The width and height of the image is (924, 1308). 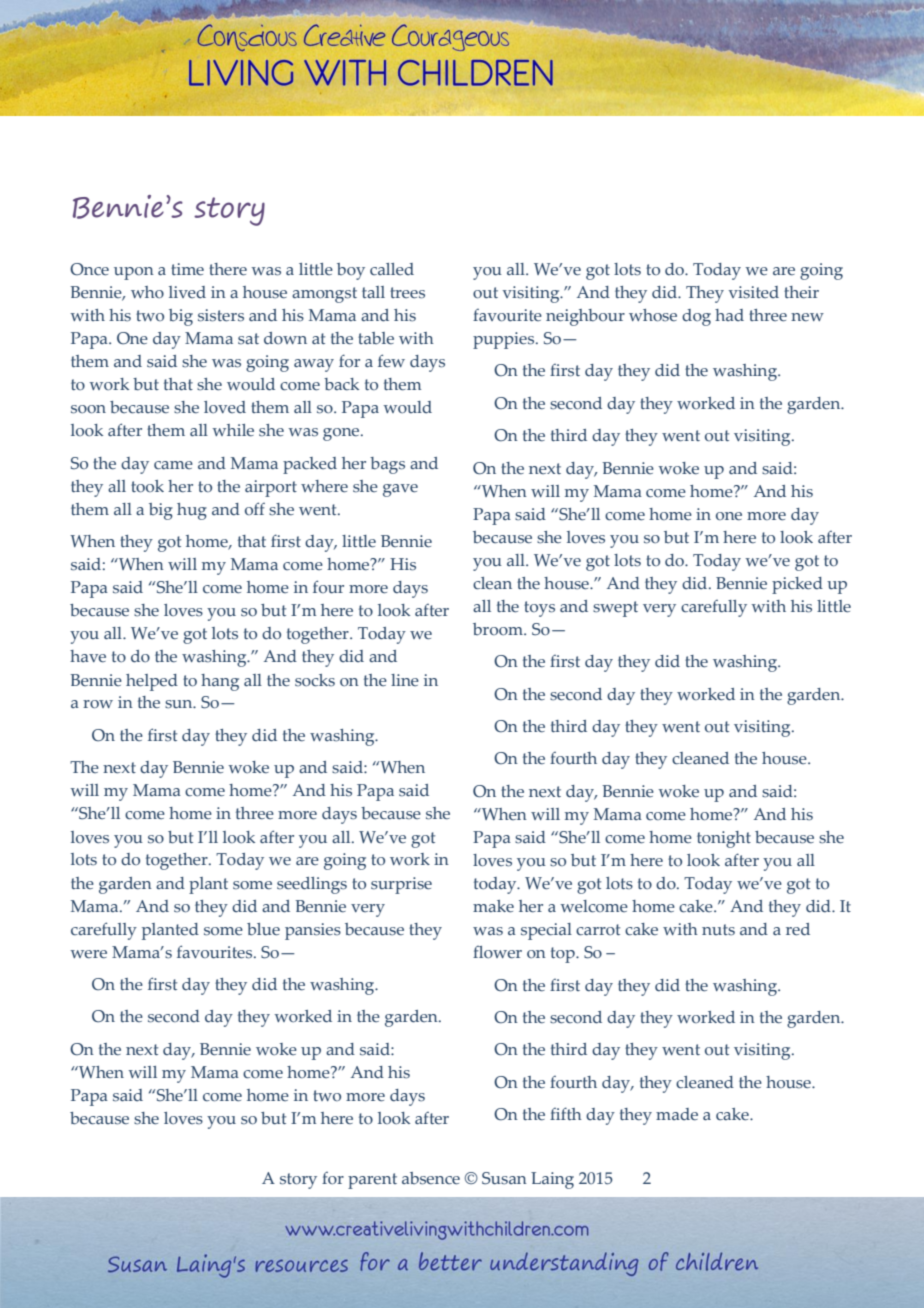 What do you see at coordinates (729, 315) in the image?
I see `had` at bounding box center [729, 315].
